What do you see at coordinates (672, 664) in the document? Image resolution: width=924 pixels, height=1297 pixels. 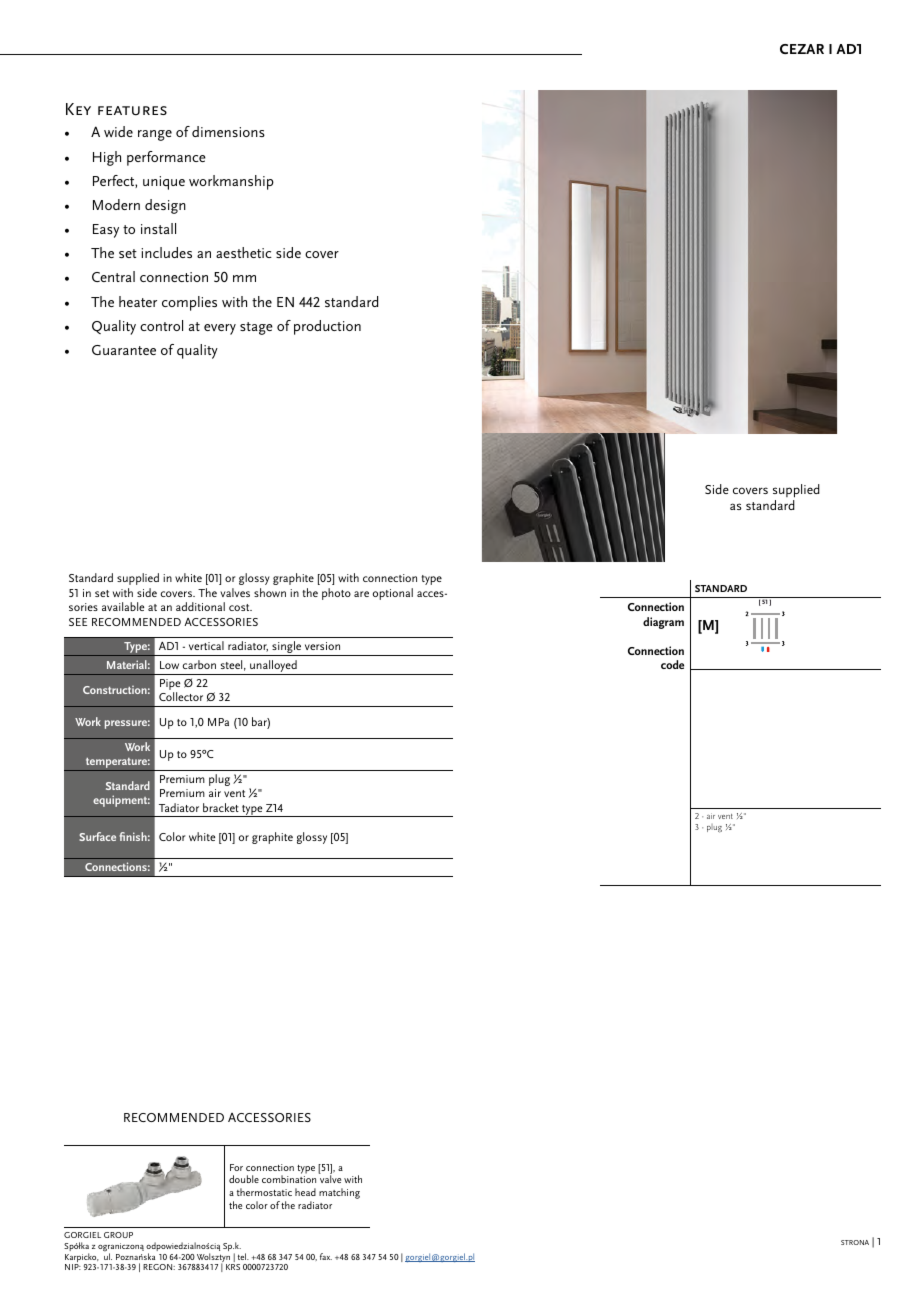 I see `code` at bounding box center [672, 664].
